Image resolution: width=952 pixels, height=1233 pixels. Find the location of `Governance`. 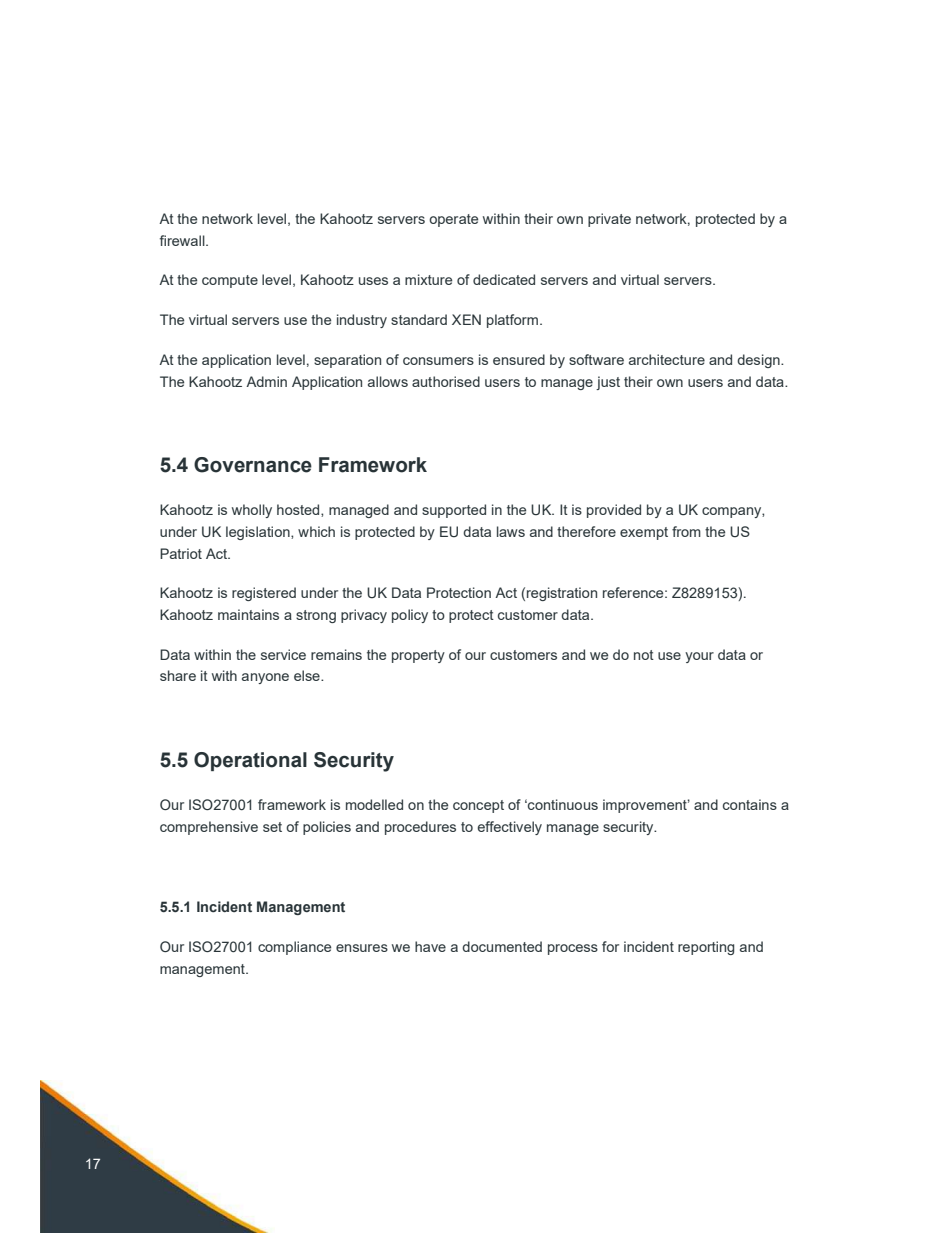

Governance is located at coordinates (253, 465).
